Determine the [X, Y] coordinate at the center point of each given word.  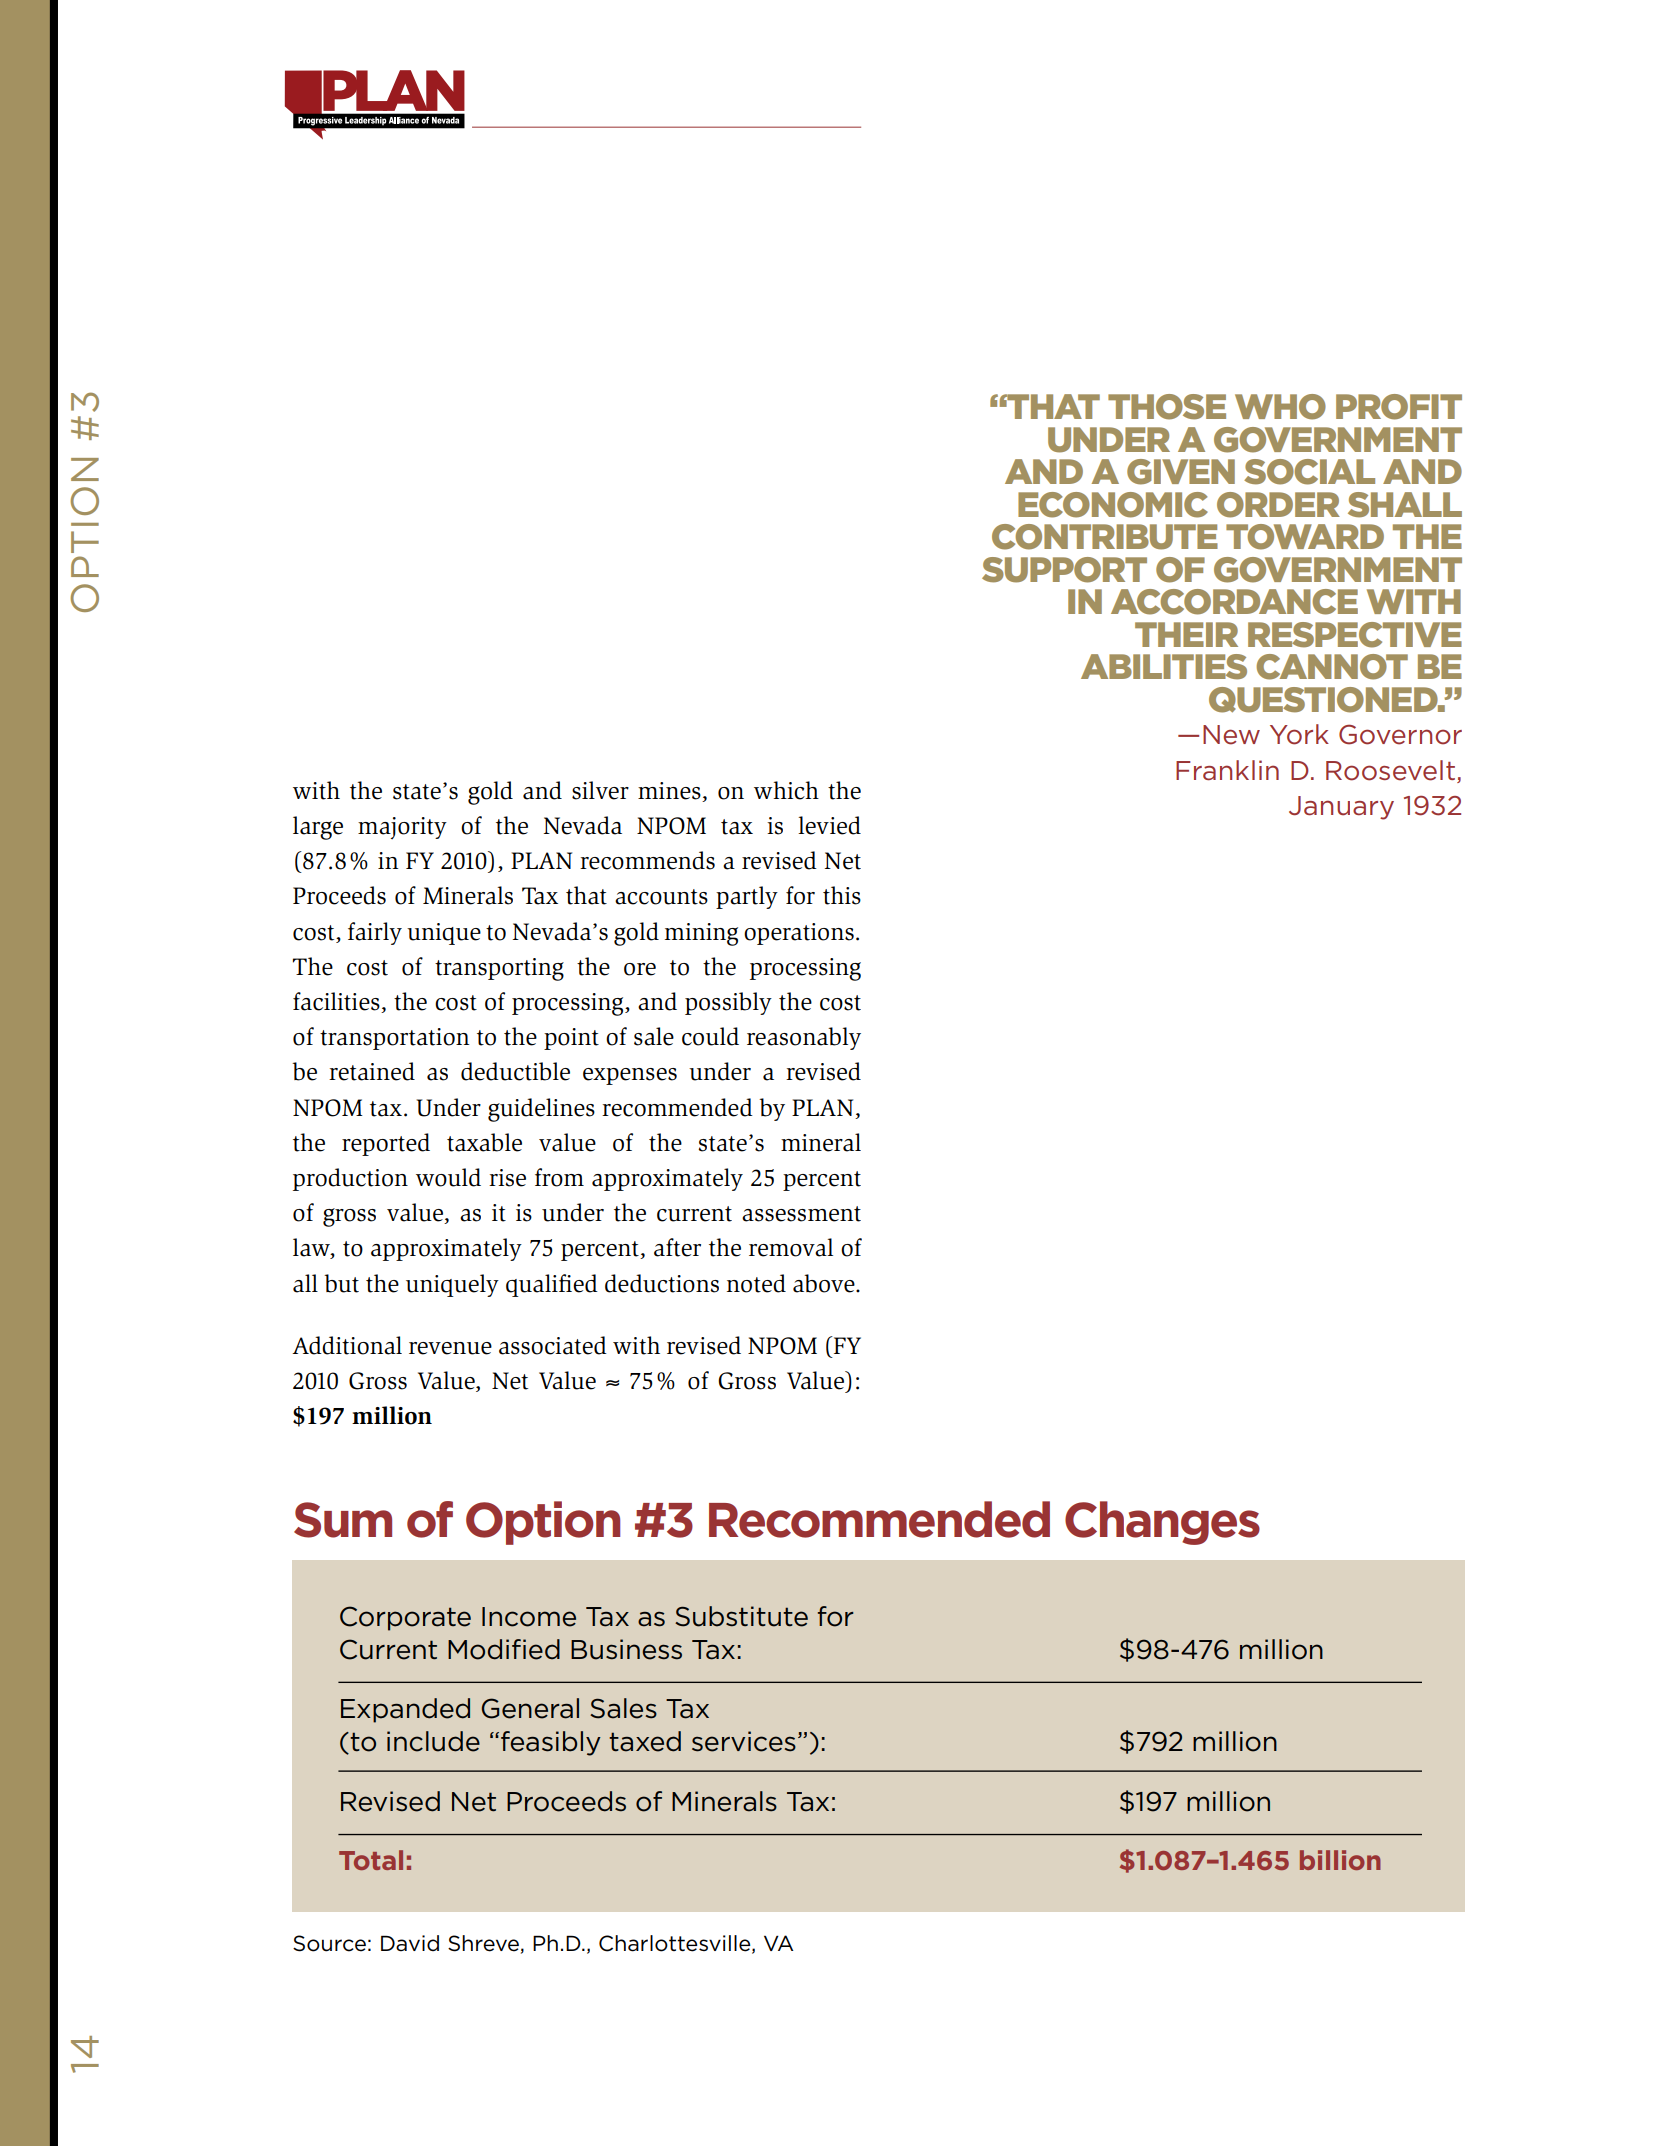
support [1064, 570]
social [1309, 472]
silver [600, 790]
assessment [801, 1214]
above [825, 1283]
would [448, 1177]
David [410, 1943]
